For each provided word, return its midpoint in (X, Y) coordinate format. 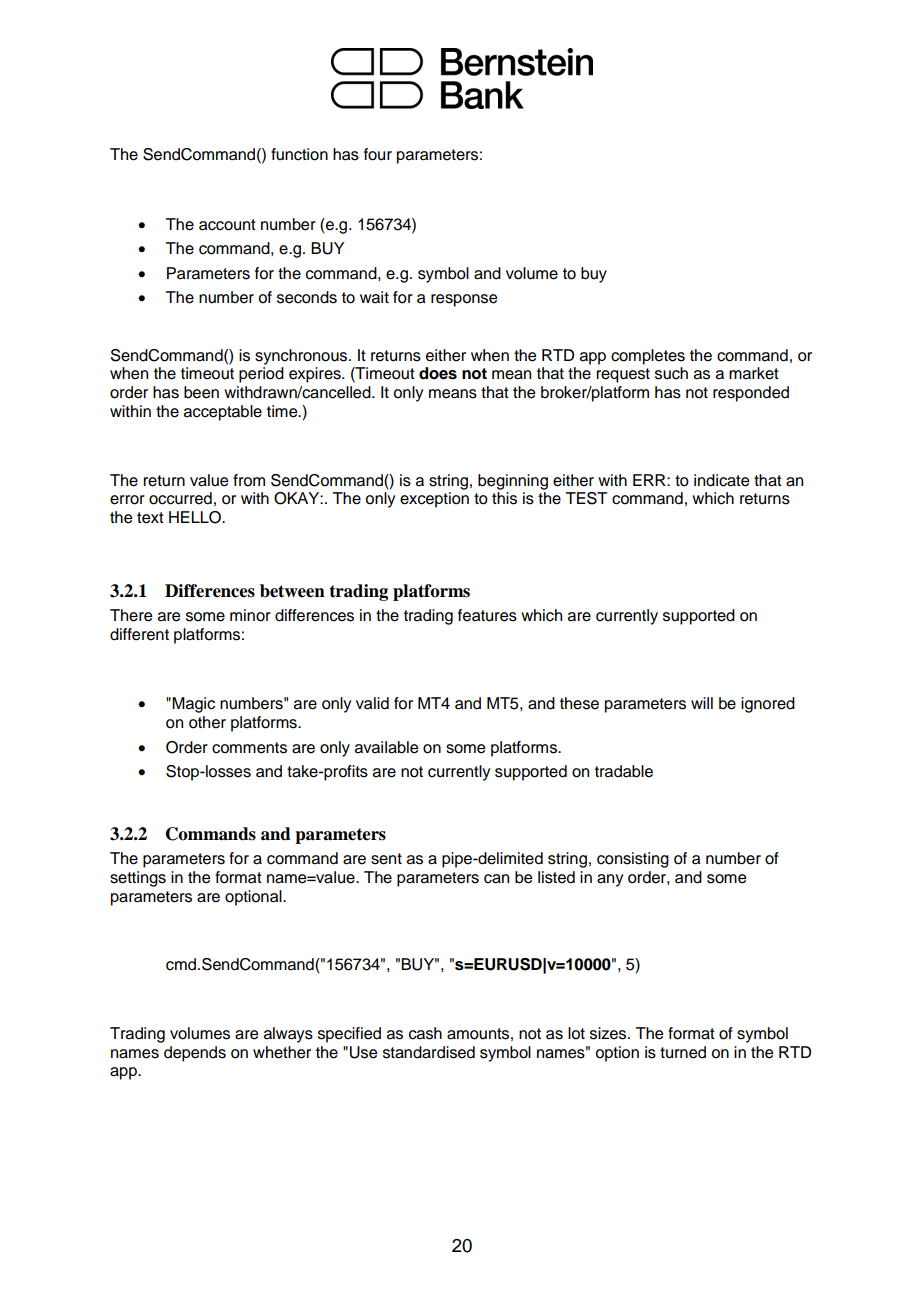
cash (425, 1033)
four (378, 154)
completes (648, 357)
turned (683, 1052)
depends (195, 1054)
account (227, 225)
